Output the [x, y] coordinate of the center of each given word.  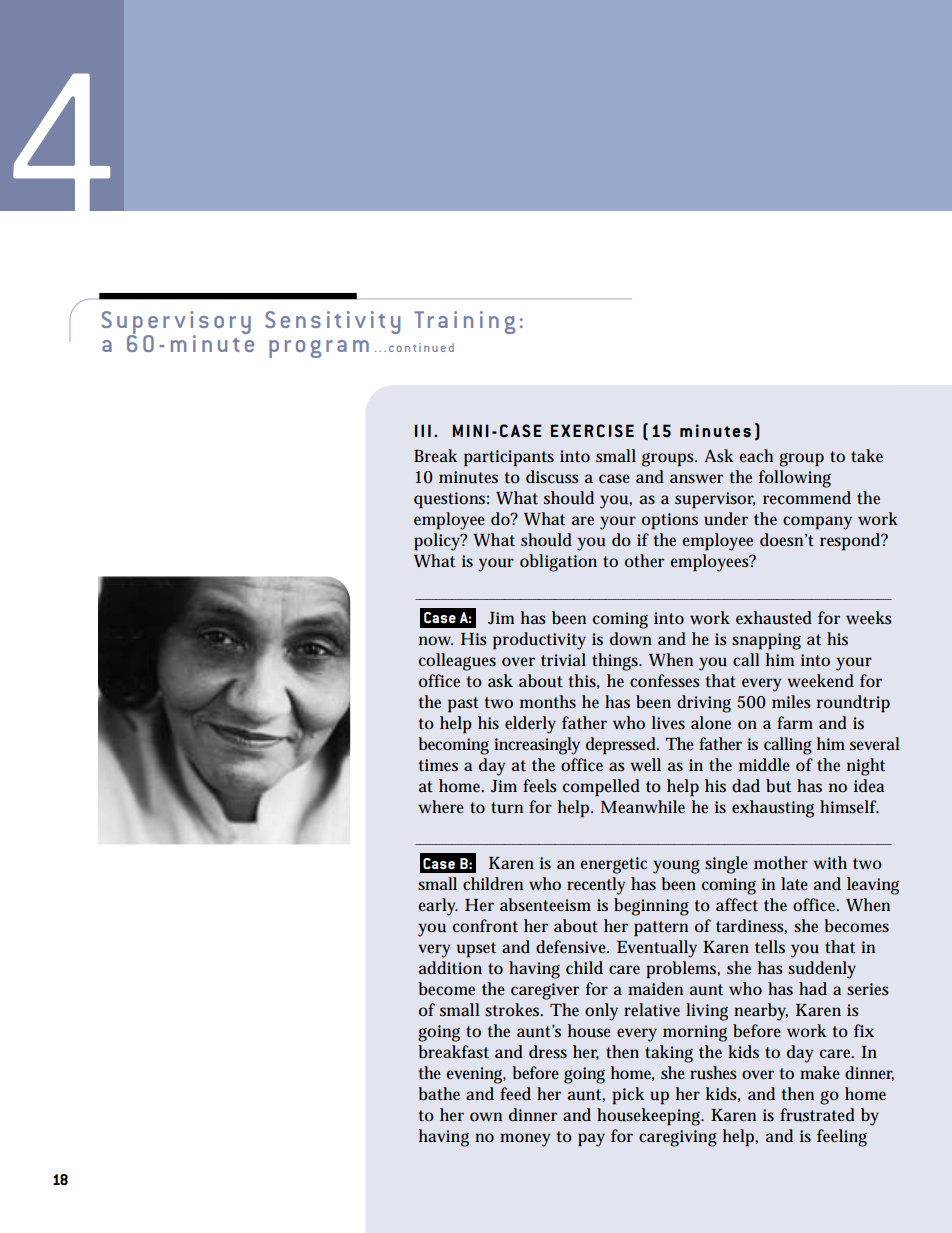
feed [515, 1093]
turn [507, 808]
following [795, 479]
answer [696, 478]
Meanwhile [643, 806]
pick [628, 1096]
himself [849, 806]
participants [509, 458]
